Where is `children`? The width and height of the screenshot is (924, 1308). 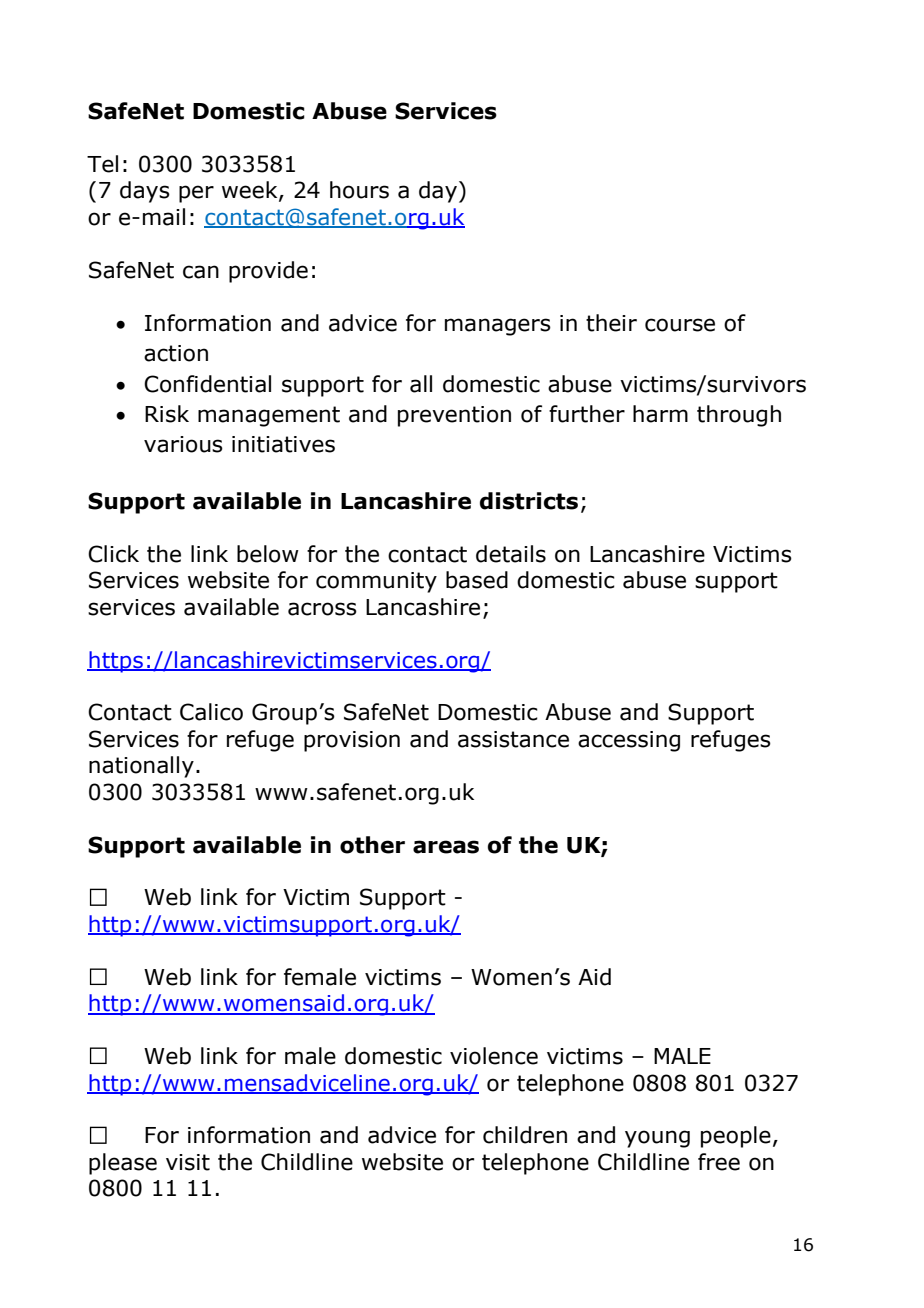
children is located at coordinates (525, 1135).
